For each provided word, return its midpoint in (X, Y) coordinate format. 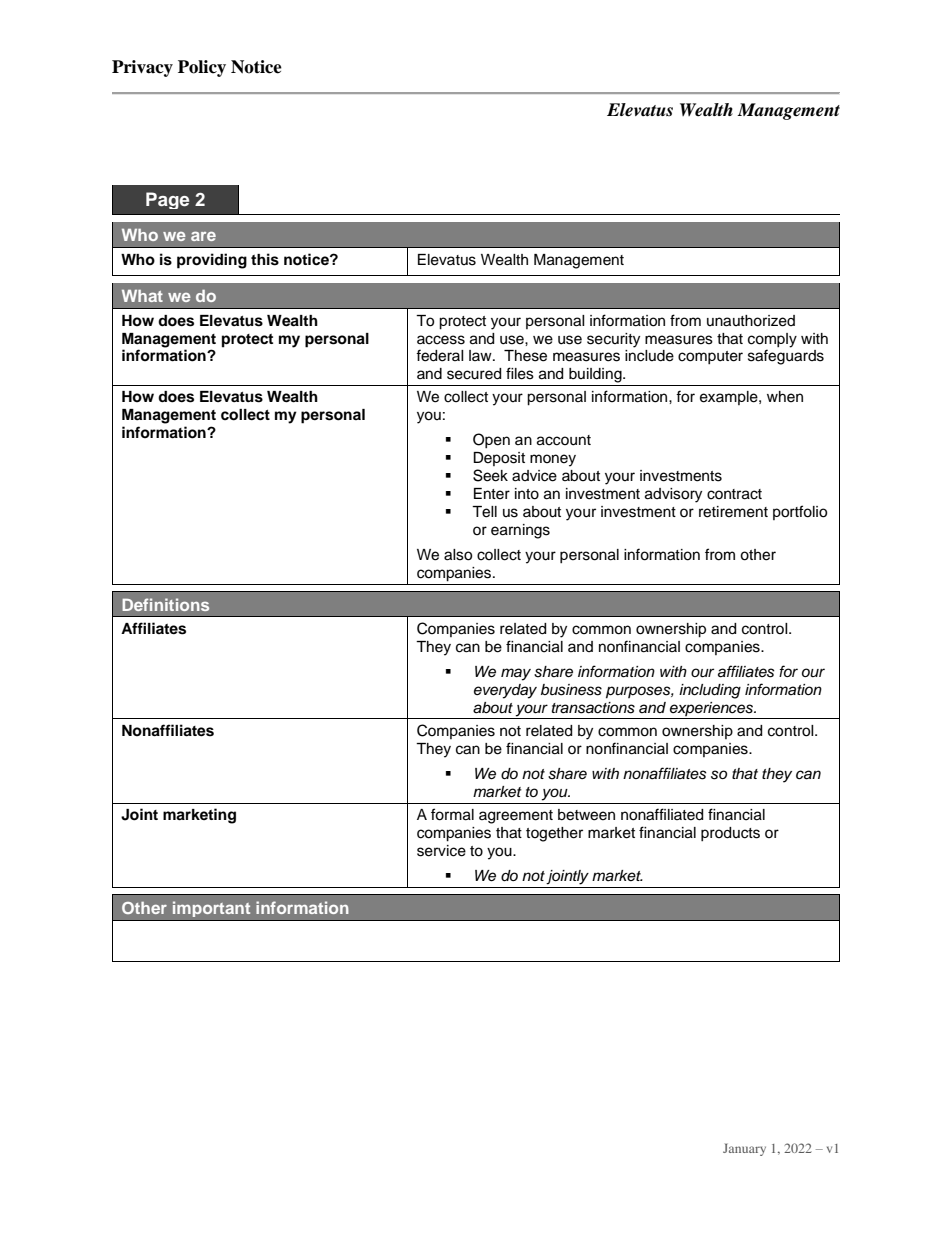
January (744, 1149)
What (142, 296)
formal (452, 814)
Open (491, 440)
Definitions (165, 604)
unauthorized (751, 321)
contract (734, 494)
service (441, 851)
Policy (202, 68)
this (265, 259)
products (730, 834)
